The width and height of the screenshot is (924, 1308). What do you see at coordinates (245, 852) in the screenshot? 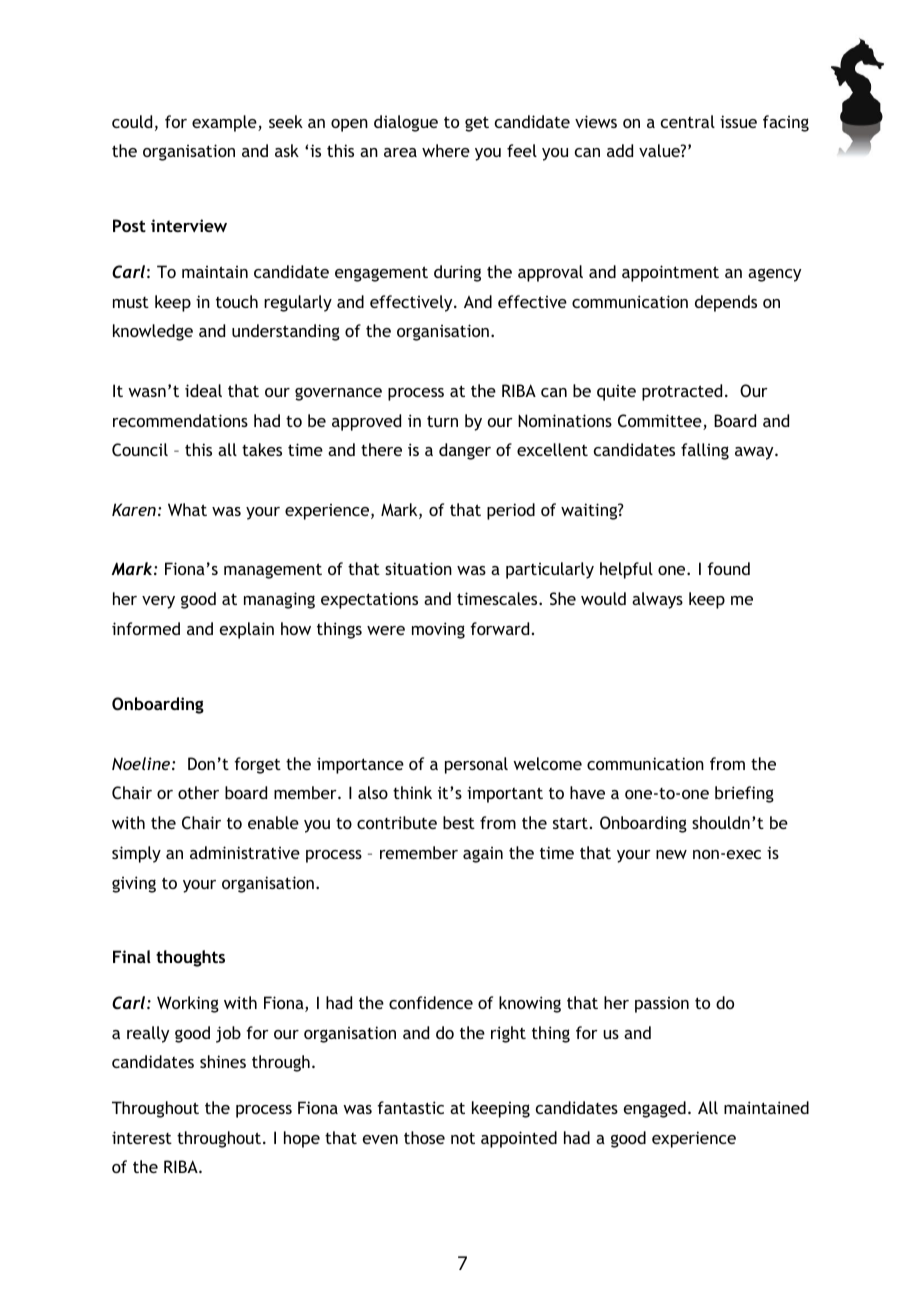
I see `administrative` at bounding box center [245, 852].
